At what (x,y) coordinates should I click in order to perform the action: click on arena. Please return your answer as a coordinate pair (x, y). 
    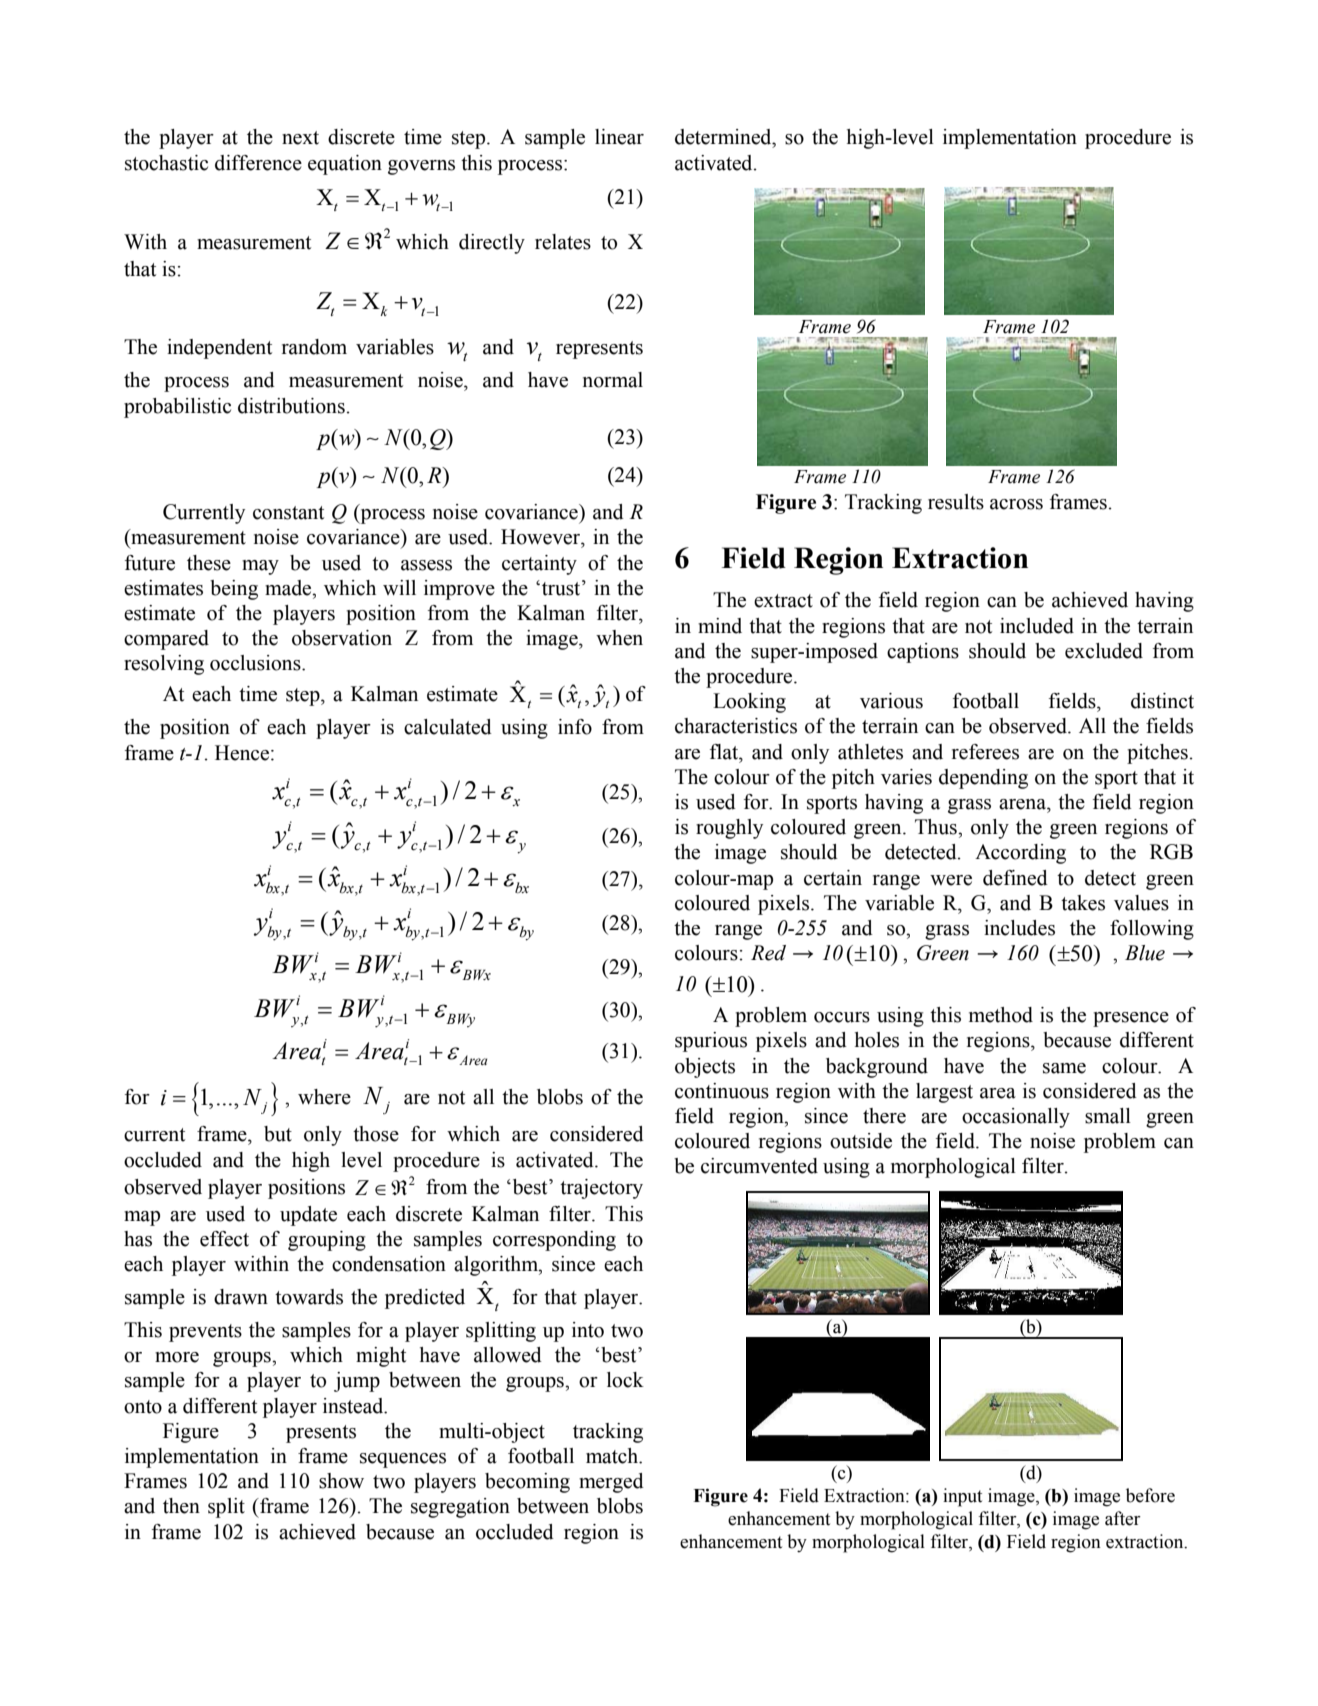
    Looking at the image, I should click on (1023, 804).
